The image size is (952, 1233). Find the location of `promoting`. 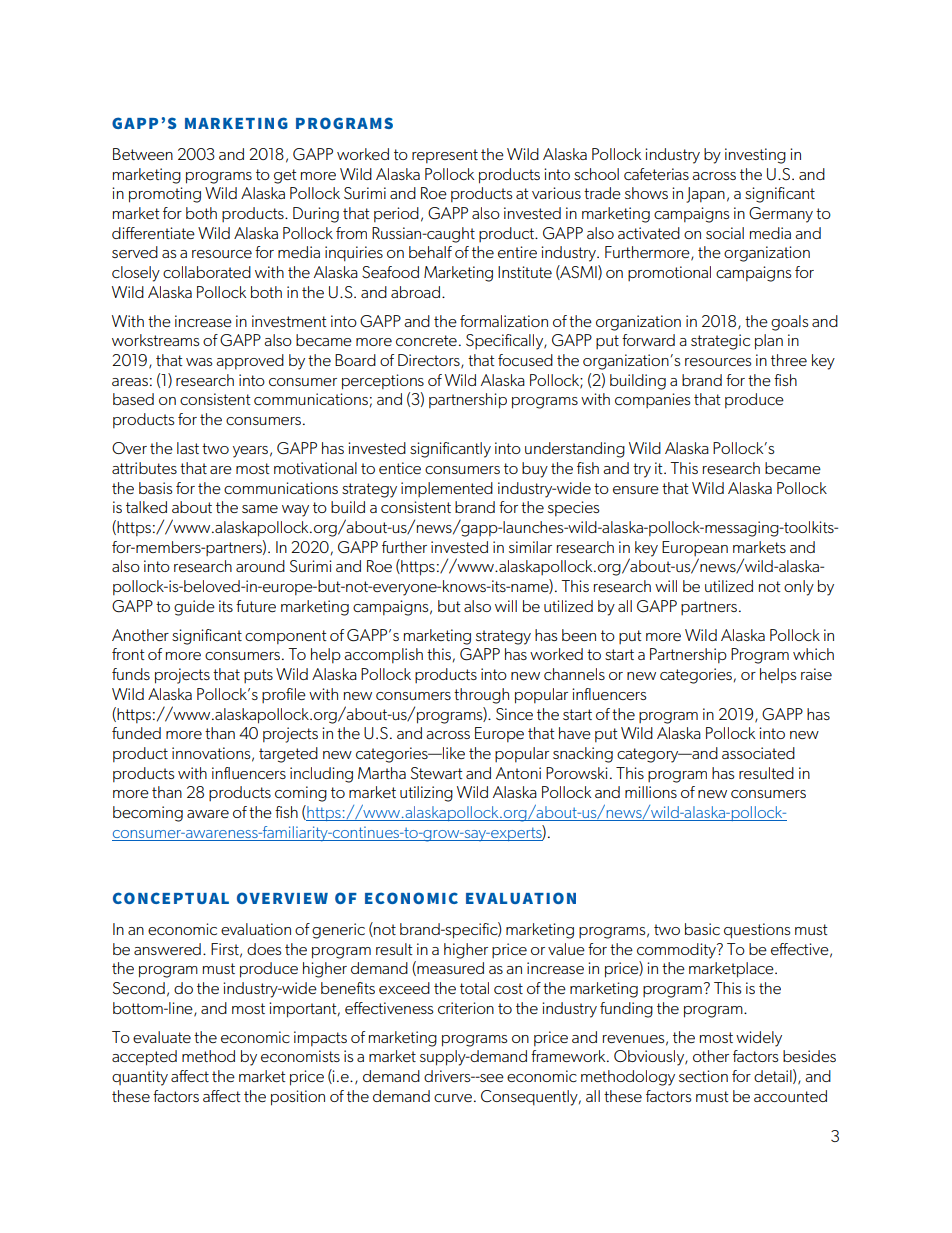

promoting is located at coordinates (165, 195).
